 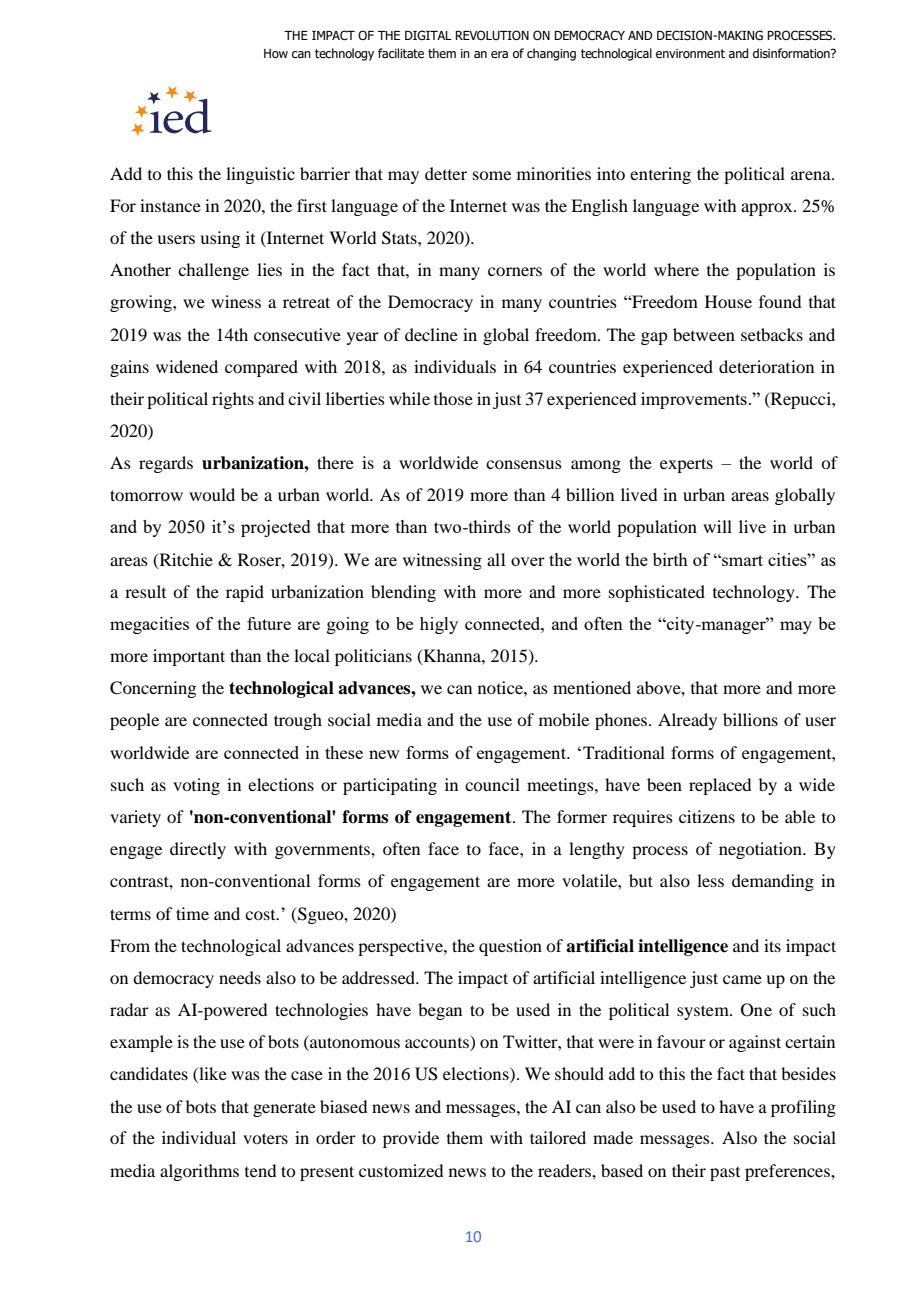 What do you see at coordinates (704, 334) in the page?
I see `between` at bounding box center [704, 334].
